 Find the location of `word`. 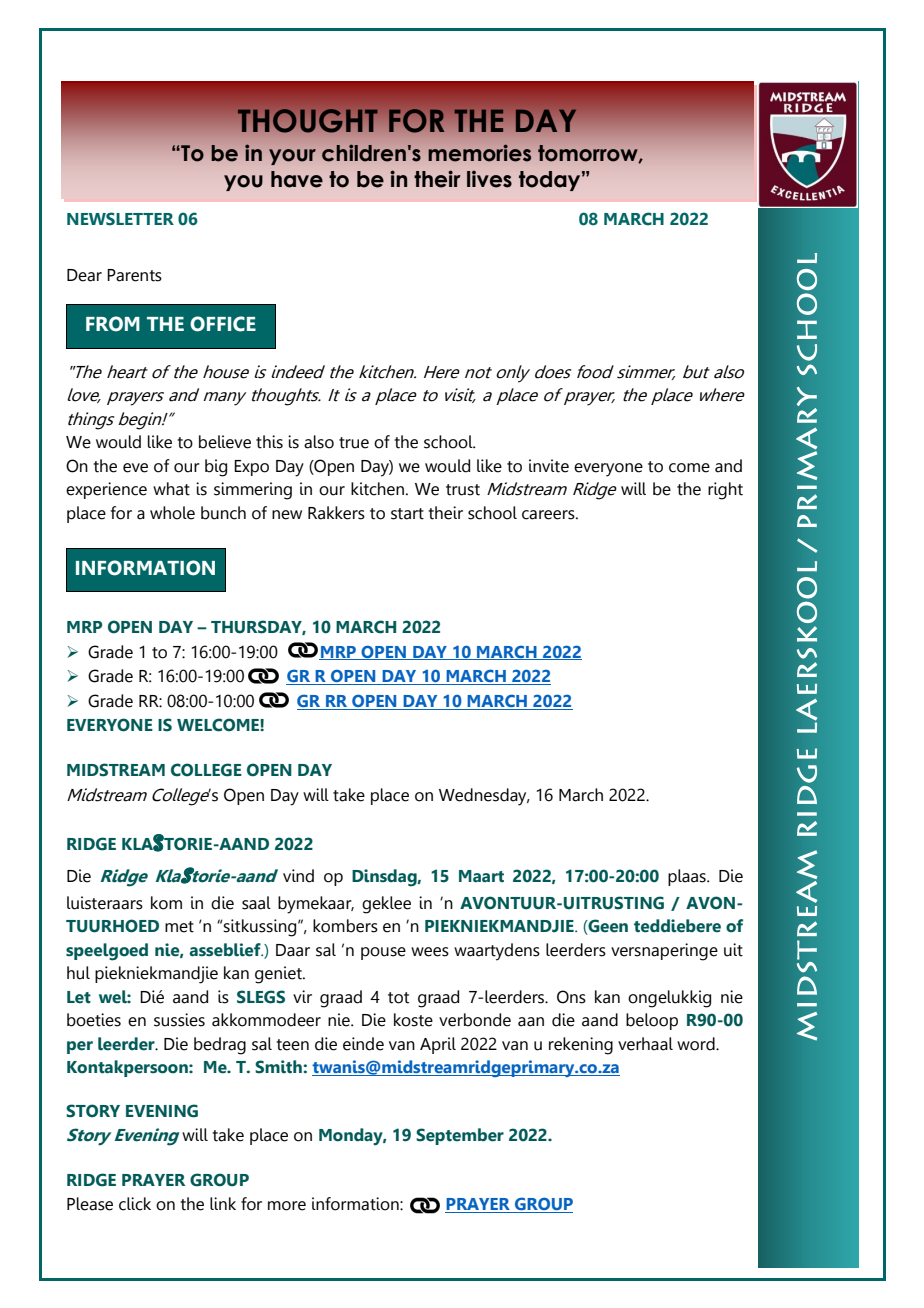

word is located at coordinates (697, 1044).
